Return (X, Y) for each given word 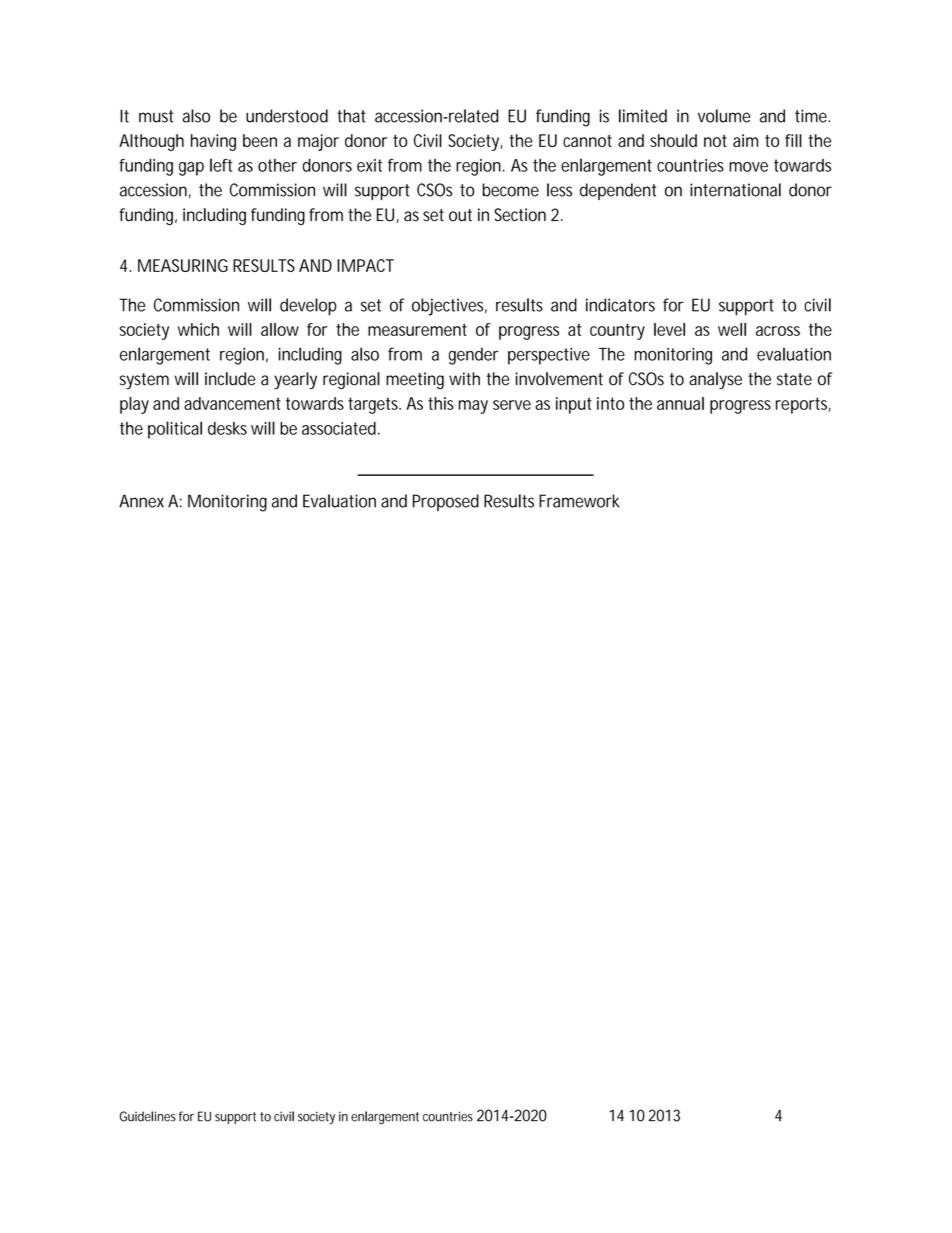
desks (227, 428)
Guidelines (148, 1116)
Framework (579, 501)
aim (745, 140)
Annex (141, 501)
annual (680, 403)
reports (803, 405)
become (510, 190)
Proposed (446, 502)
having (213, 142)
